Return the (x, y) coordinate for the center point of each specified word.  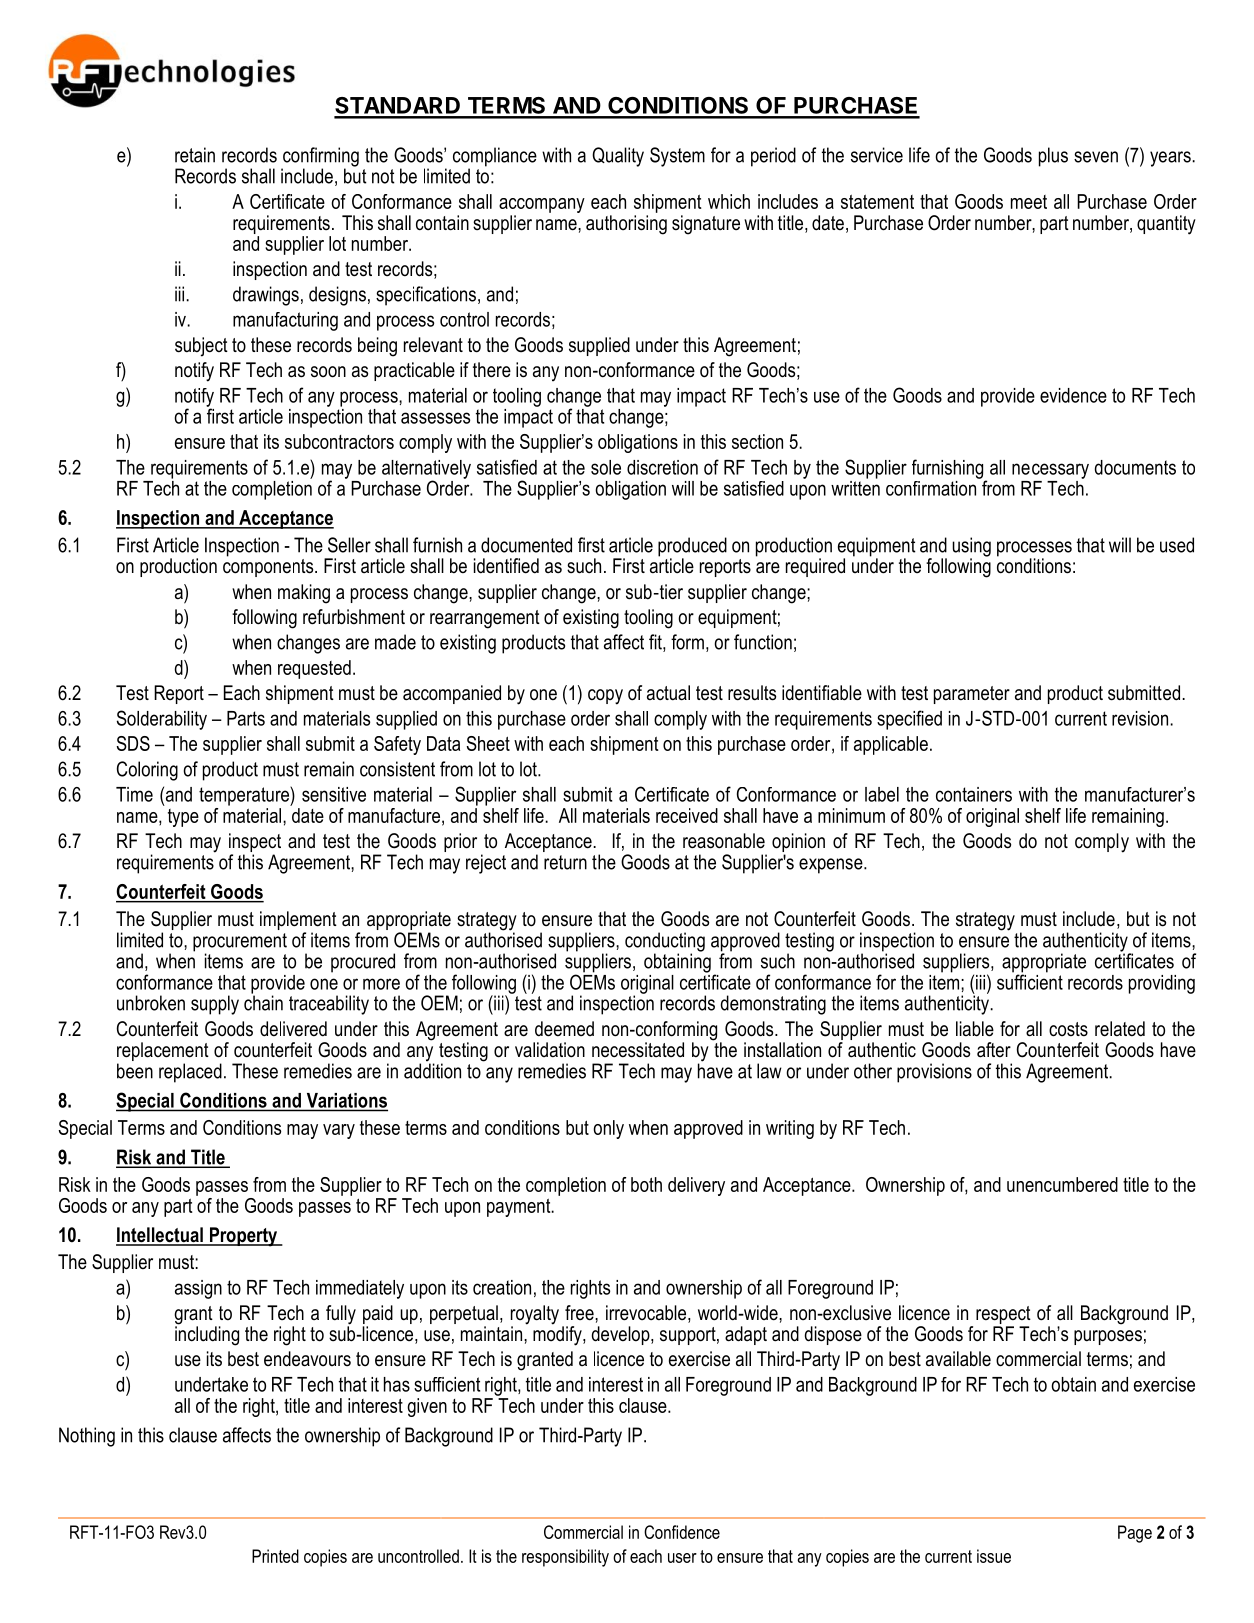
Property (243, 1237)
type (183, 818)
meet (1029, 202)
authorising (626, 225)
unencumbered (1062, 1184)
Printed (275, 1556)
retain (195, 155)
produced (692, 548)
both (646, 1184)
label (882, 794)
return (565, 862)
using (971, 548)
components (269, 566)
